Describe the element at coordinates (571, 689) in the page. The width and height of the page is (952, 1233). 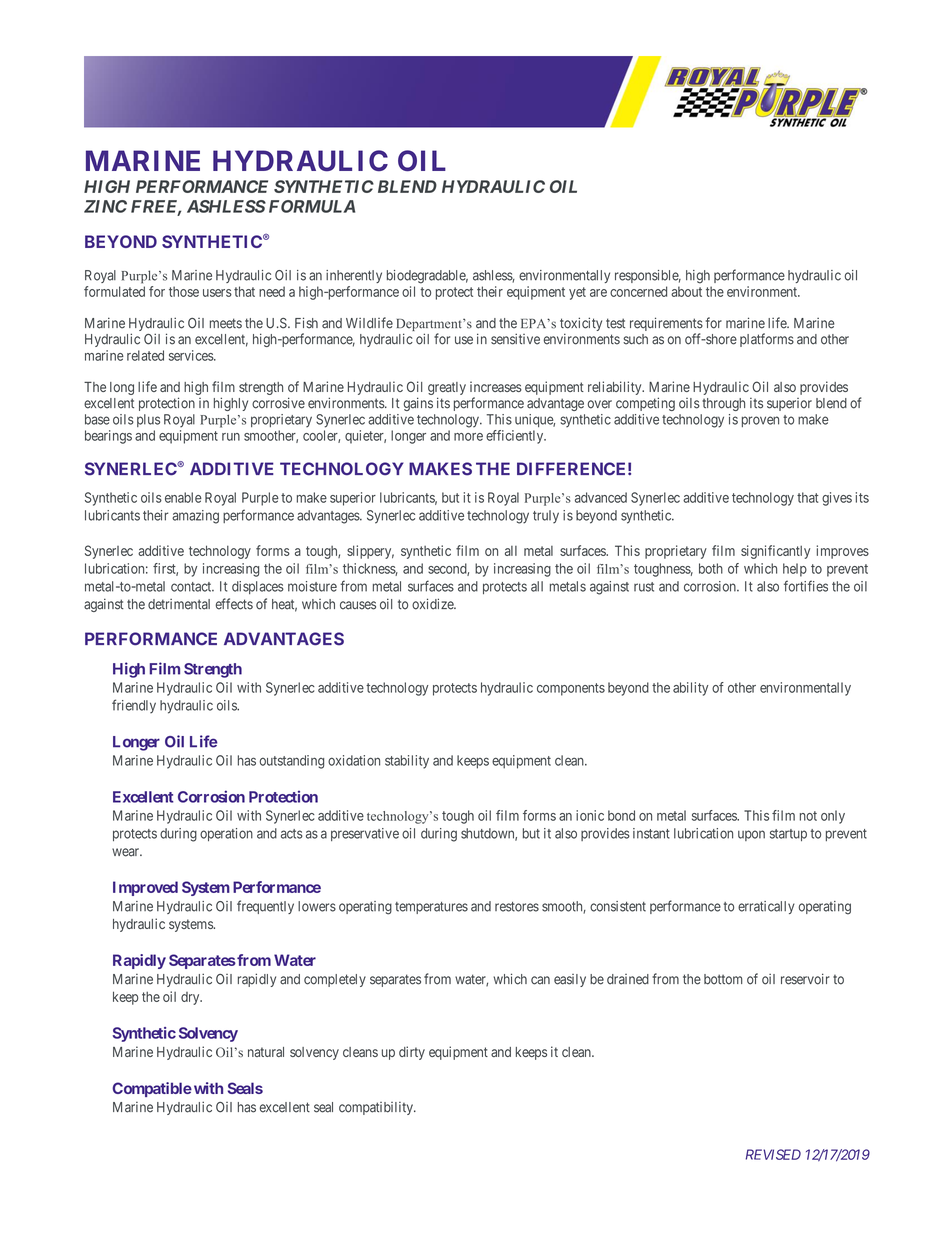
I see `components` at that location.
